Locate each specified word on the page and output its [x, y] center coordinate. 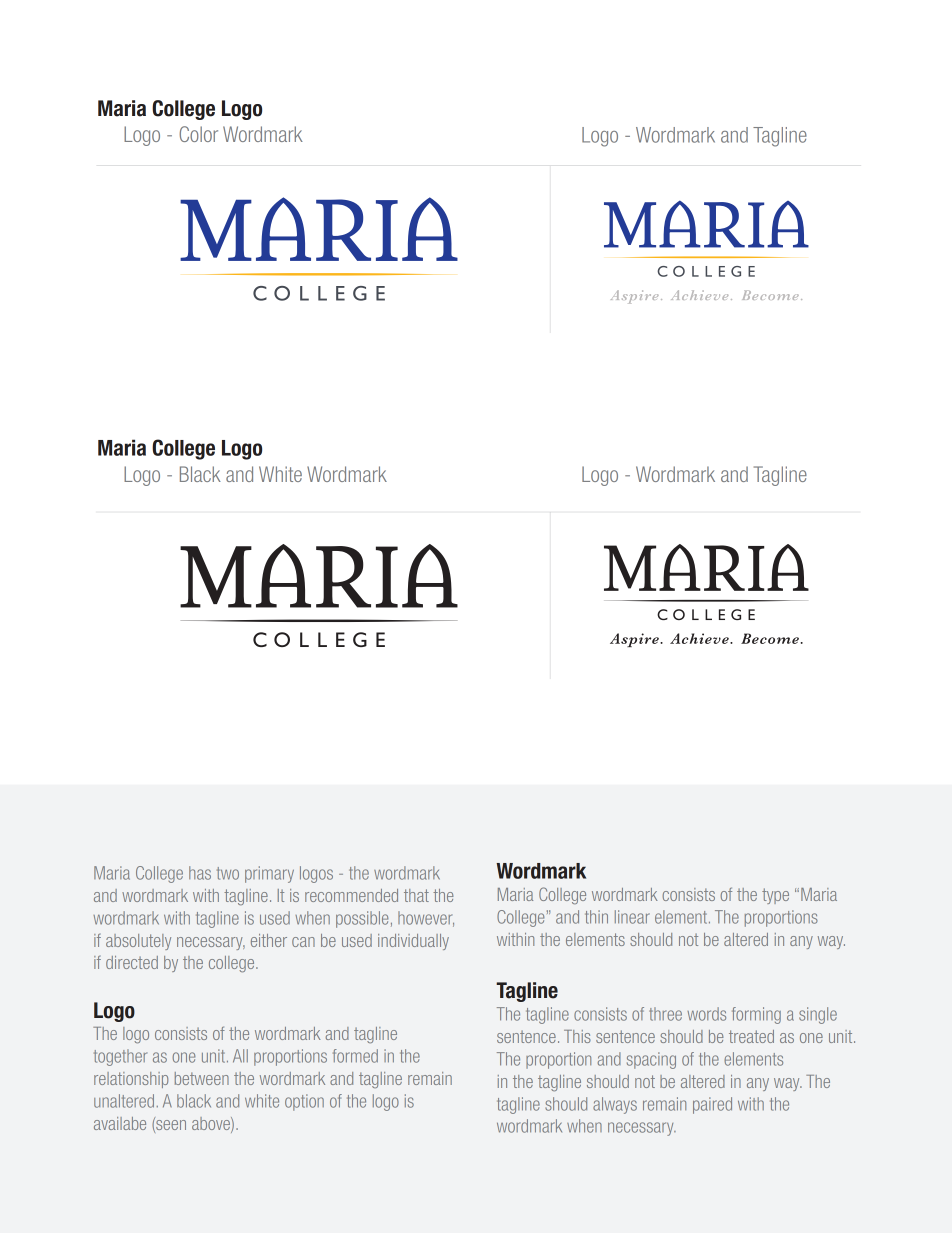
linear [632, 917]
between [202, 1078]
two [228, 873]
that [416, 895]
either [269, 940]
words [706, 1014]
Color [198, 134]
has [200, 873]
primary [269, 874]
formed [355, 1056]
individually [413, 942]
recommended [351, 895]
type [775, 896]
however [426, 919]
